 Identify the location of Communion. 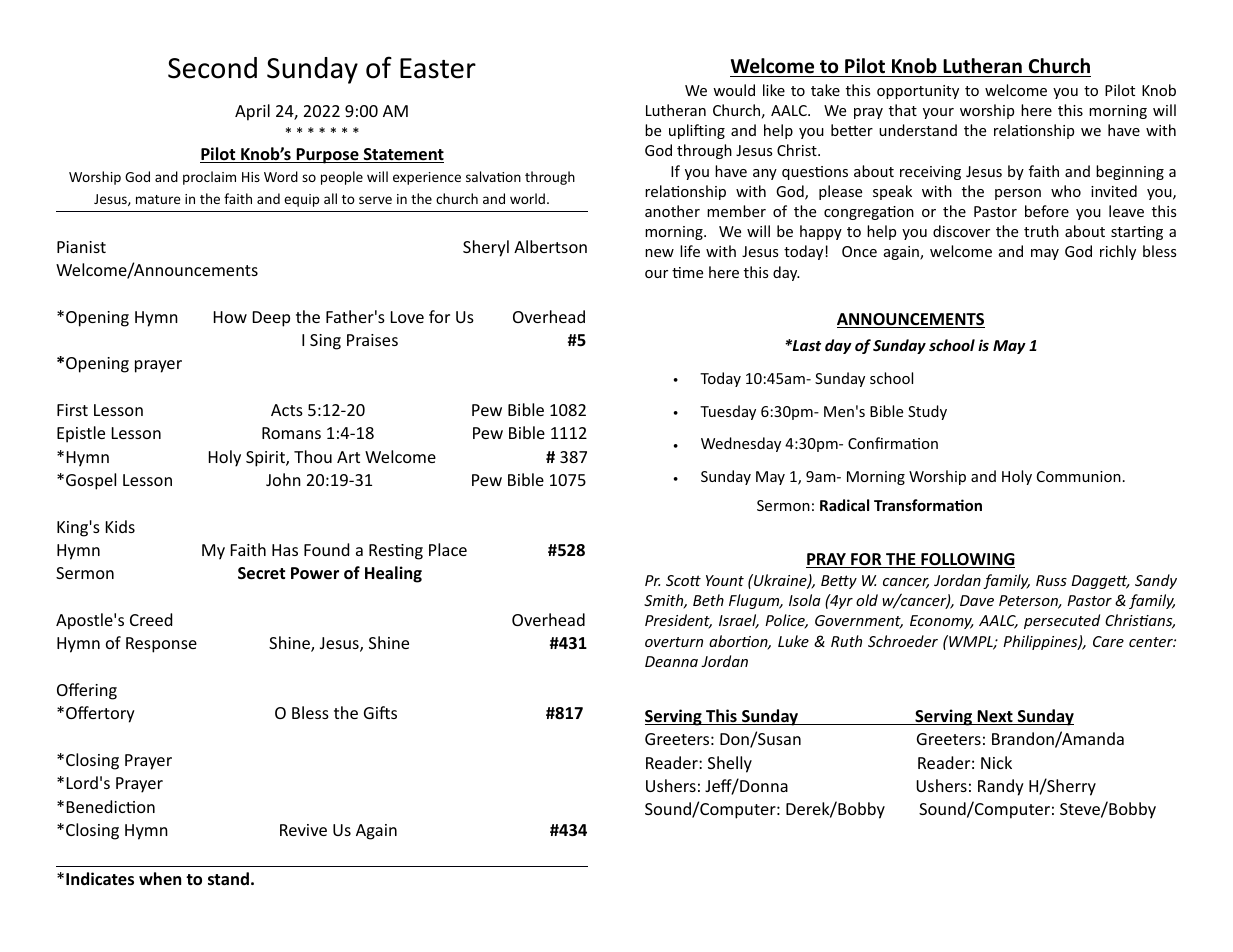
(1079, 476).
